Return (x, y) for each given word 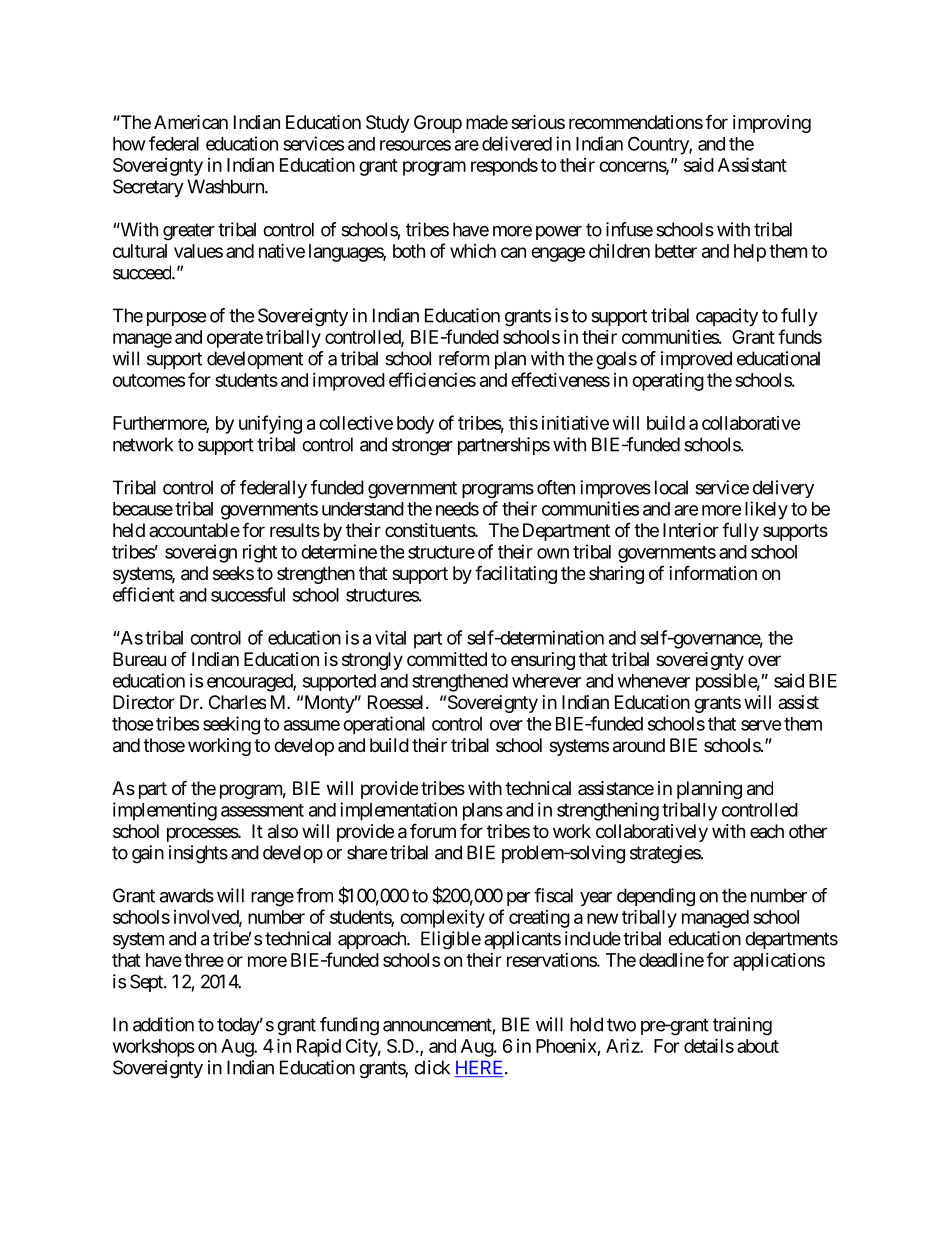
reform (464, 358)
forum (433, 830)
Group (438, 124)
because (143, 509)
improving (772, 124)
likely (766, 510)
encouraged (250, 683)
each (767, 831)
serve (761, 725)
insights (198, 854)
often (556, 487)
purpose (176, 319)
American (191, 122)
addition (163, 1024)
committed (447, 659)
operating (668, 382)
